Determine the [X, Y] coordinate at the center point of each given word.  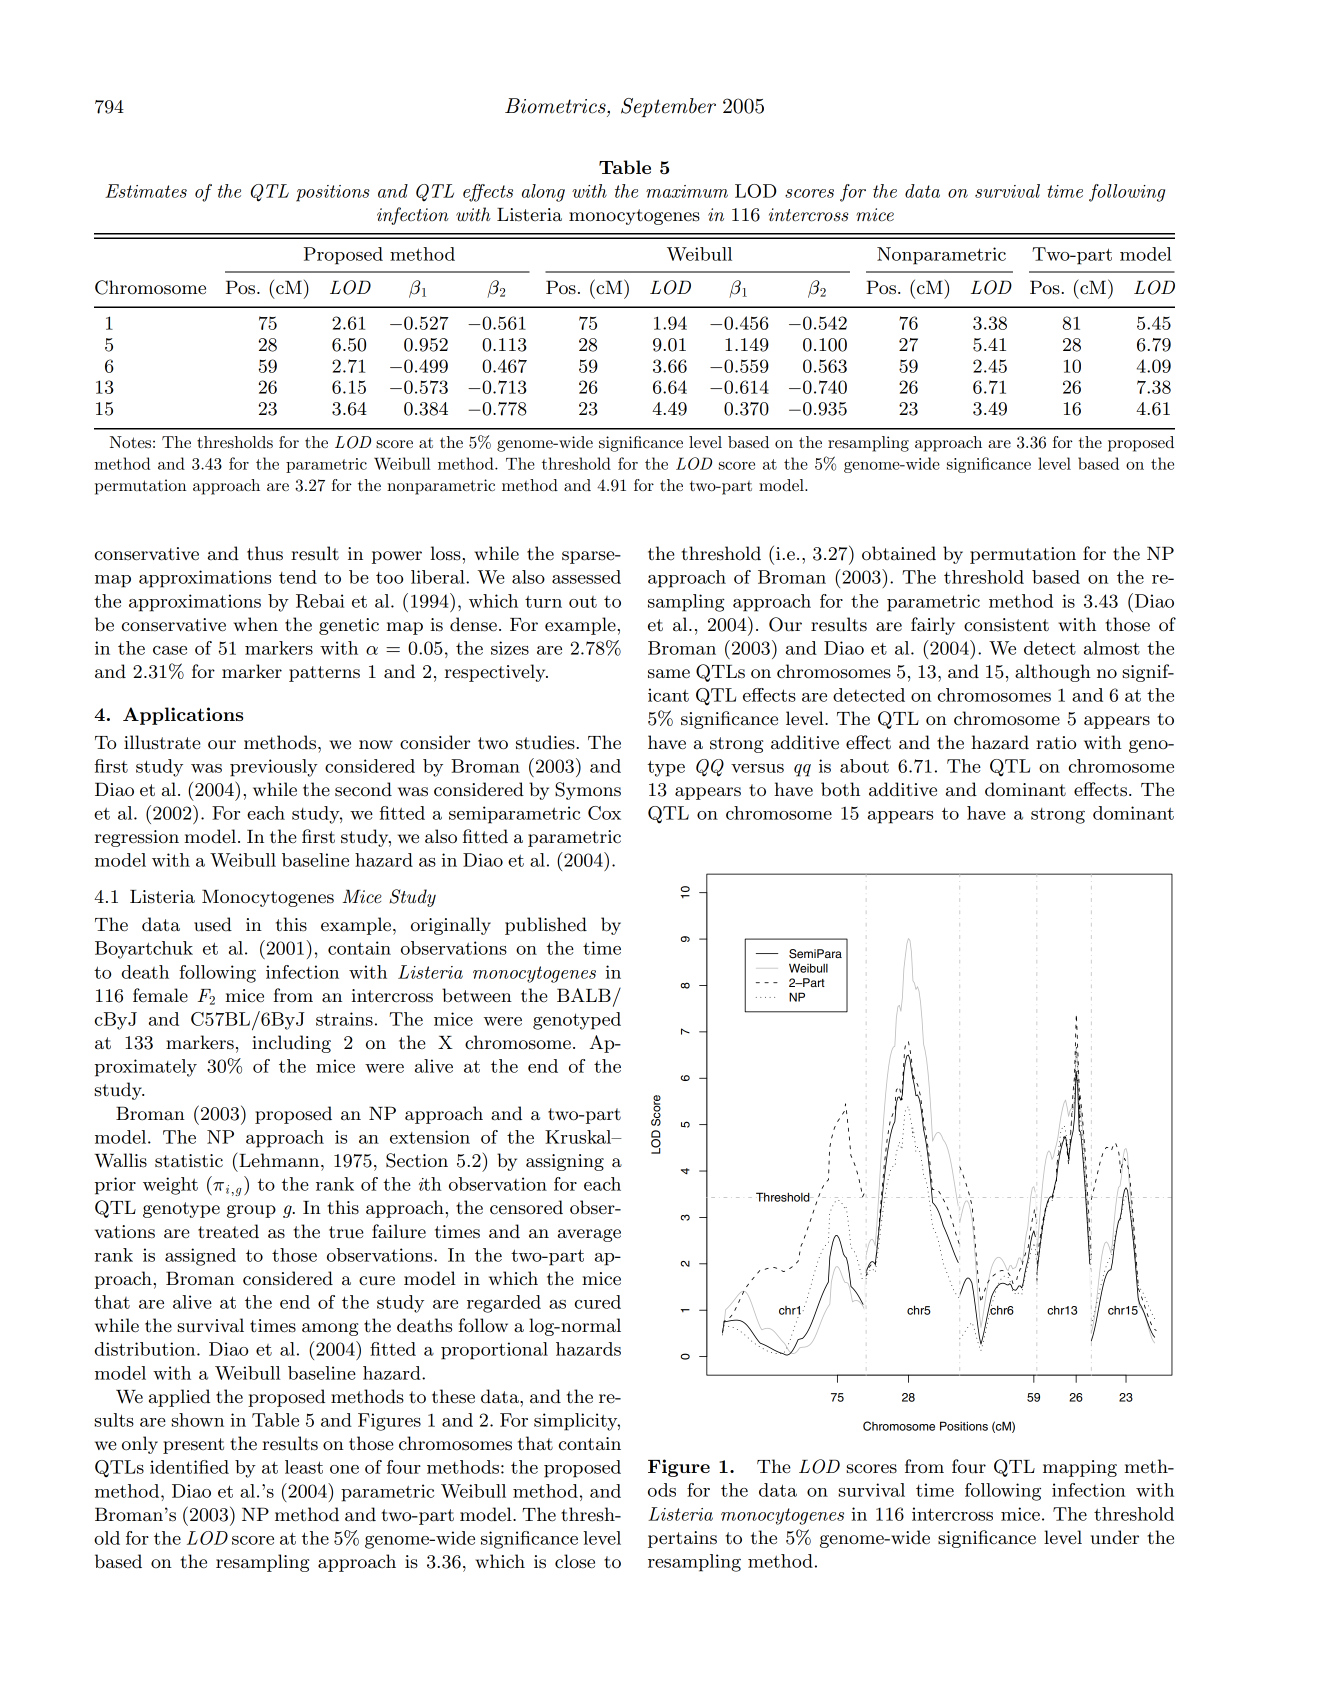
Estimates [146, 191]
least [304, 1467]
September [668, 107]
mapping [1080, 1468]
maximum [687, 191]
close [575, 1561]
